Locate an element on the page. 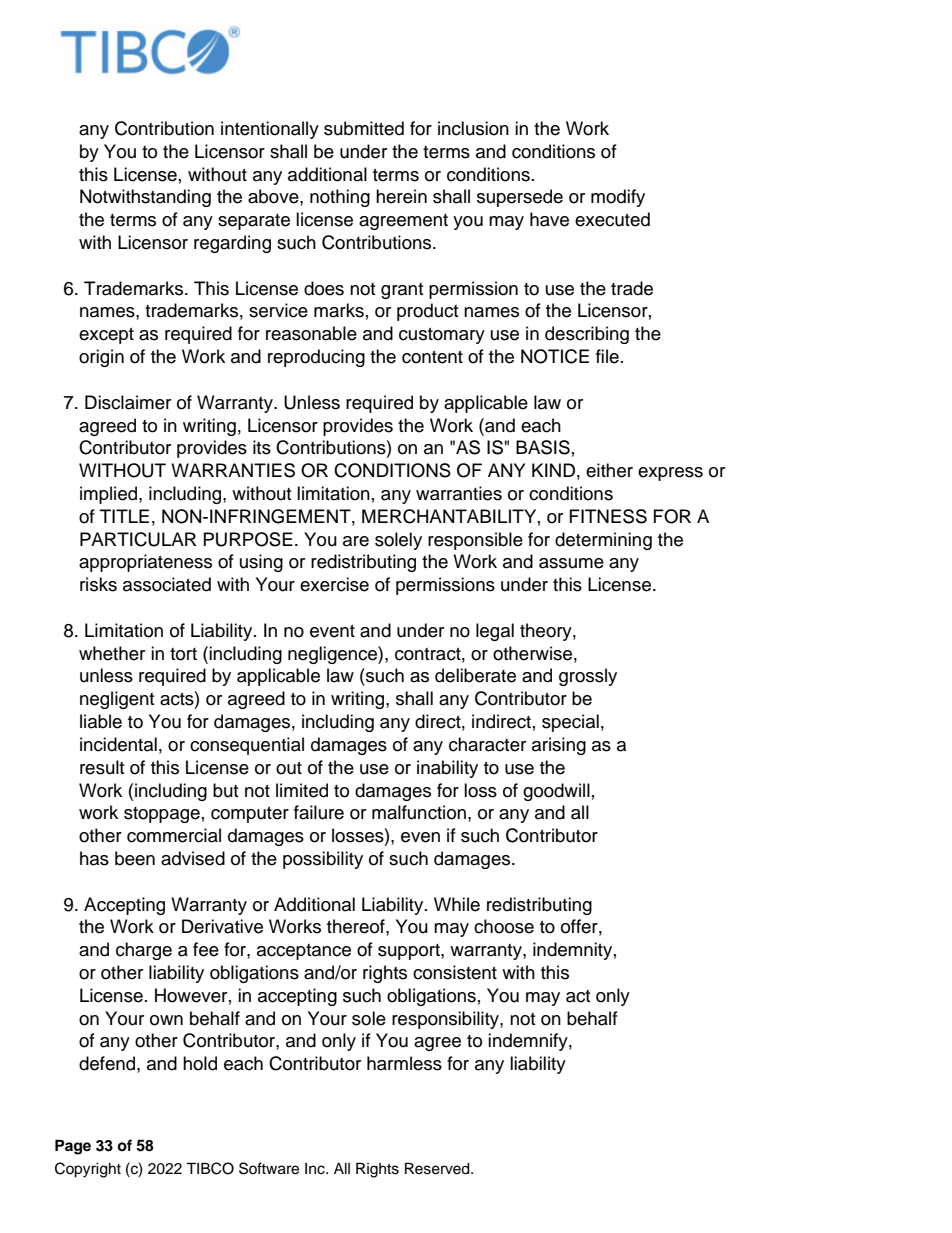 The image size is (952, 1233). goodwill is located at coordinates (556, 792).
